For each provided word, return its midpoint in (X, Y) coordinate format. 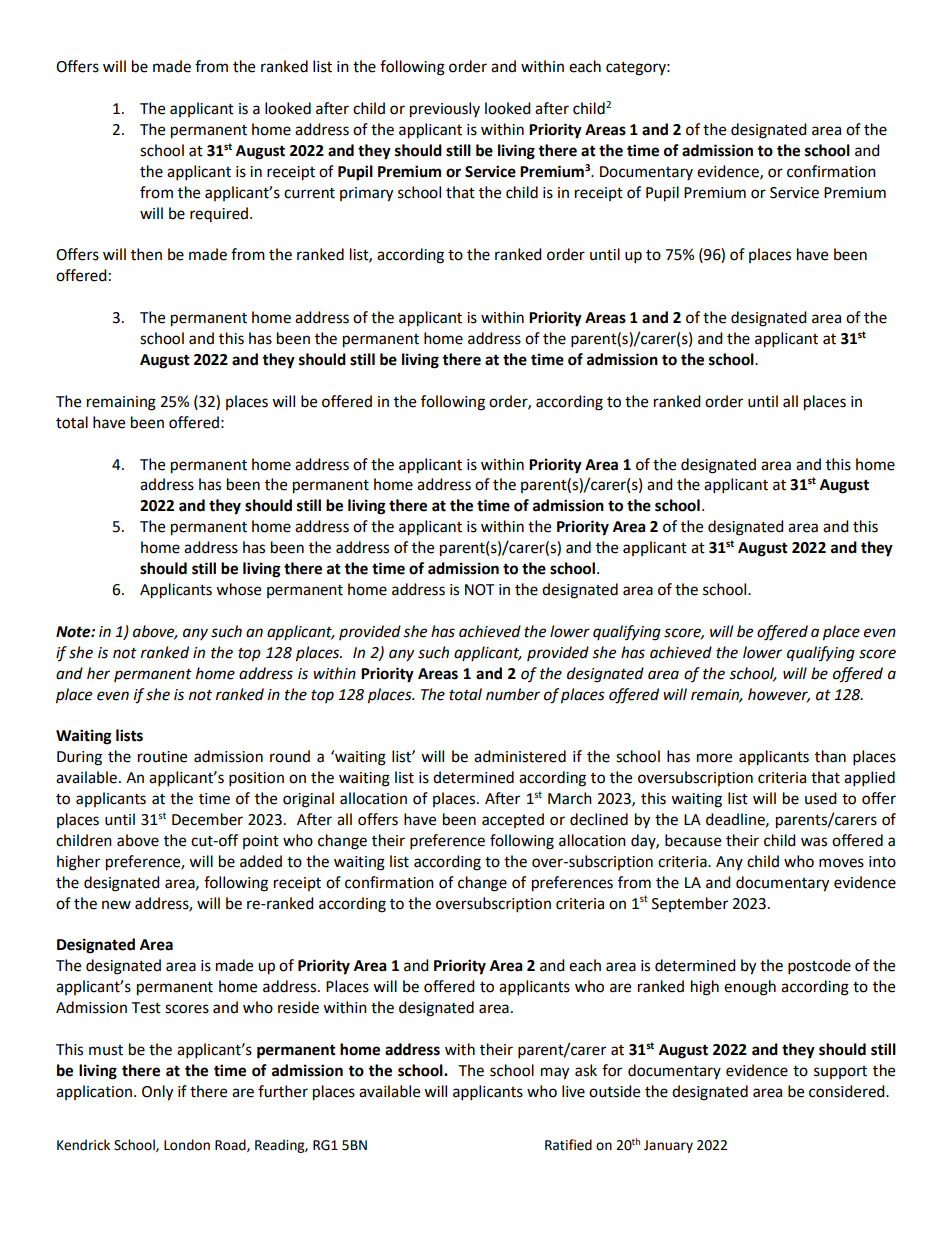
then (146, 254)
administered (520, 756)
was (814, 842)
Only (157, 1093)
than (830, 756)
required (219, 214)
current (309, 193)
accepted (513, 820)
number (513, 694)
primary (366, 194)
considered (848, 1091)
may (555, 1073)
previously (445, 110)
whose (238, 589)
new (116, 905)
